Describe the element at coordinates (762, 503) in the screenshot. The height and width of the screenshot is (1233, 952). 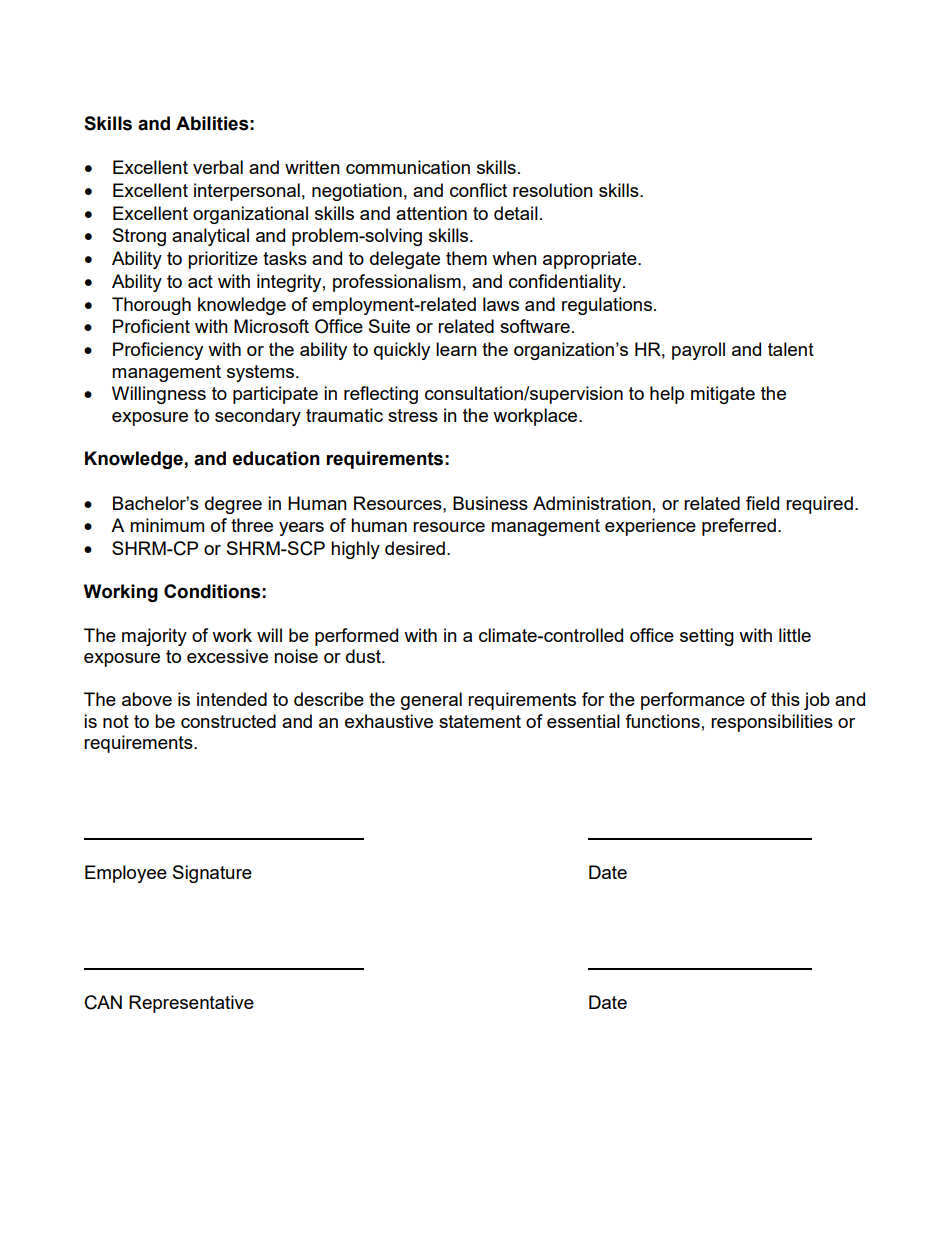
I see `field` at that location.
